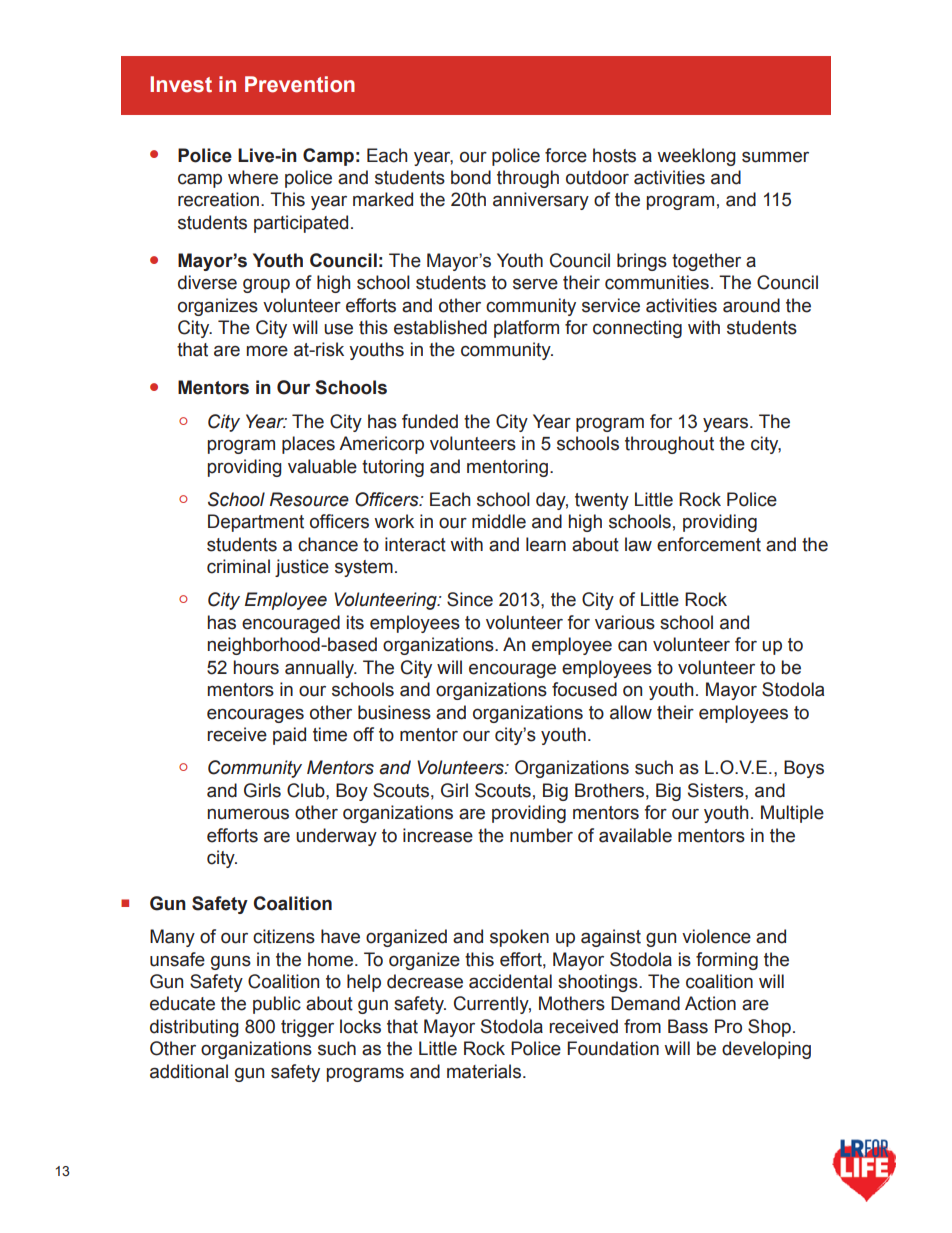  What do you see at coordinates (277, 1005) in the screenshot?
I see `public` at bounding box center [277, 1005].
